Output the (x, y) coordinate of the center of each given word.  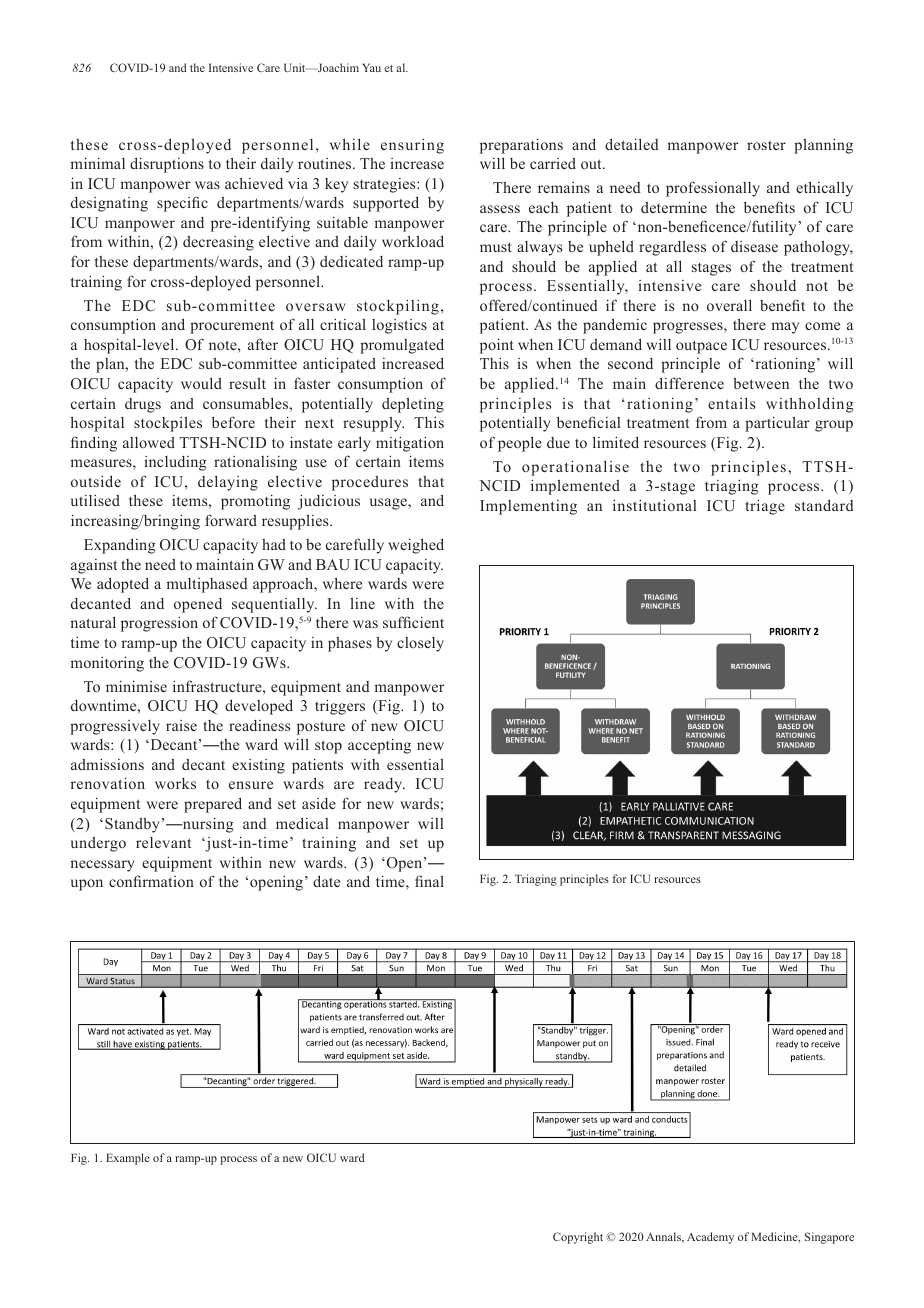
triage (765, 507)
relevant (163, 842)
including (175, 463)
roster (766, 145)
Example (127, 1159)
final (429, 881)
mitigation (410, 444)
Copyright (578, 1238)
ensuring (412, 146)
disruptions (167, 165)
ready (384, 785)
